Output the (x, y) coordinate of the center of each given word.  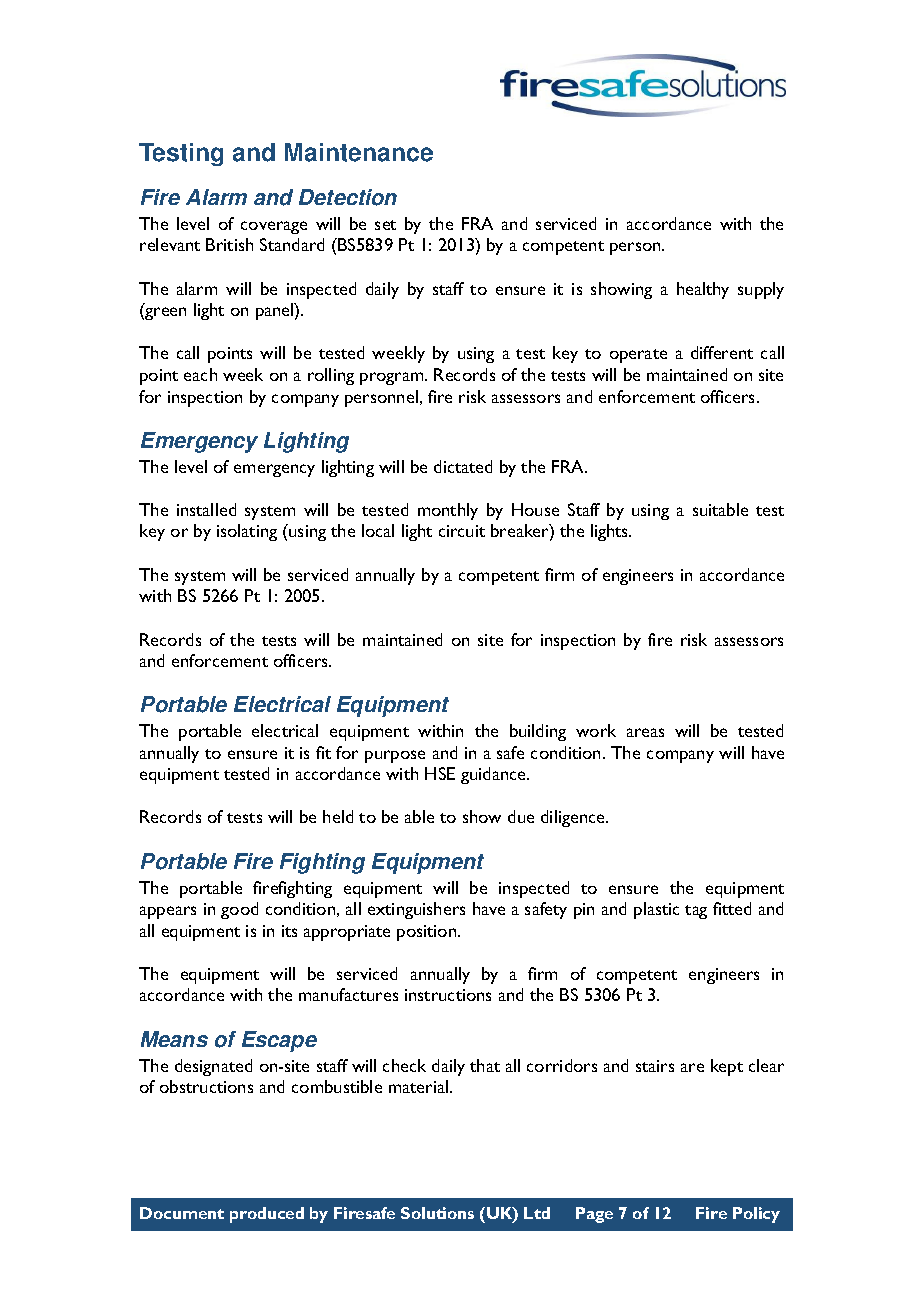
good (239, 910)
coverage (274, 227)
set (385, 225)
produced (267, 1215)
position (428, 933)
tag (696, 912)
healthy (703, 290)
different (722, 352)
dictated (463, 466)
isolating (247, 532)
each (200, 374)
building (538, 732)
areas (645, 732)
